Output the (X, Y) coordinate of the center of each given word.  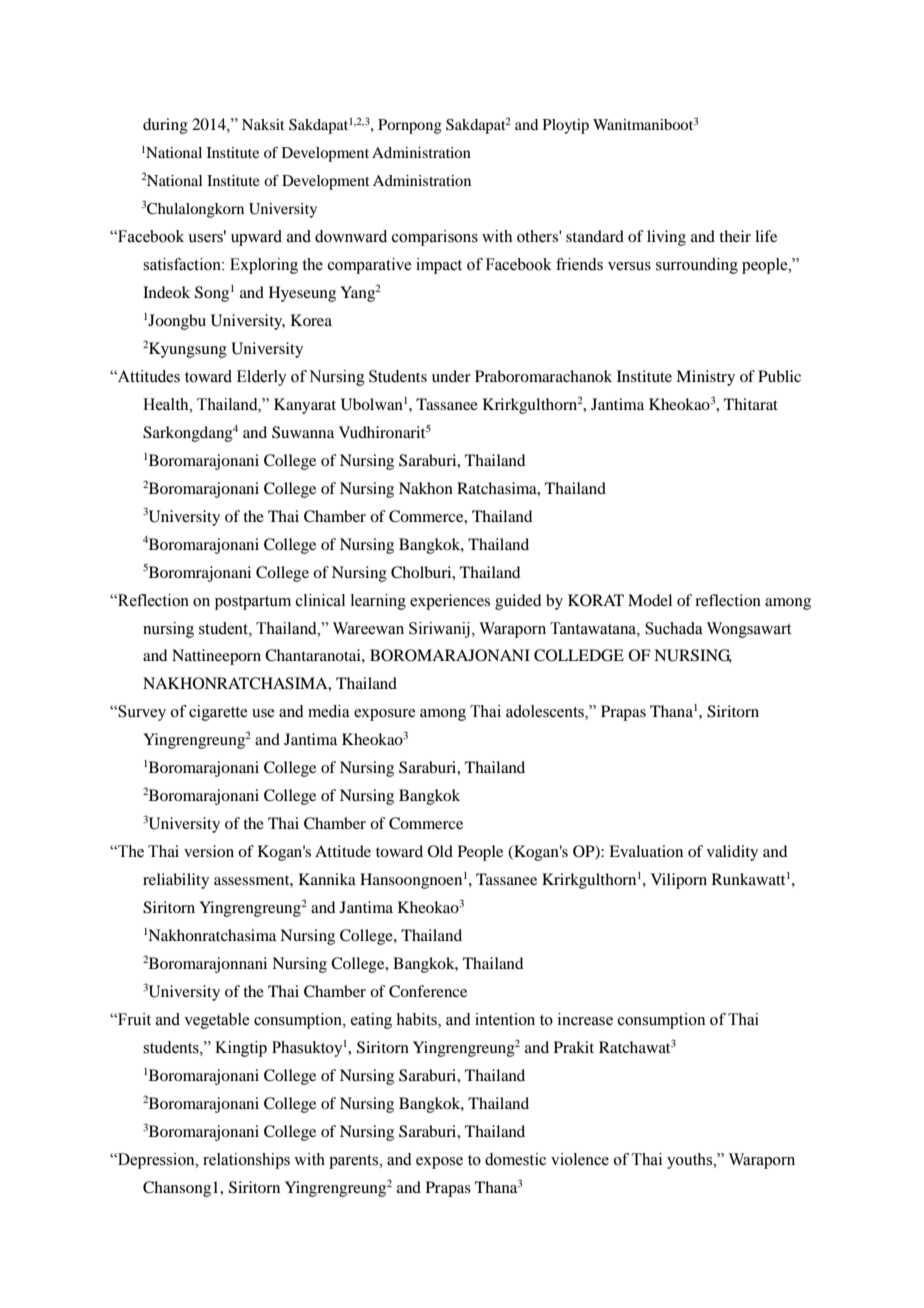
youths (691, 1161)
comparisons (435, 238)
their (735, 236)
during (165, 126)
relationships (246, 1161)
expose (439, 1163)
